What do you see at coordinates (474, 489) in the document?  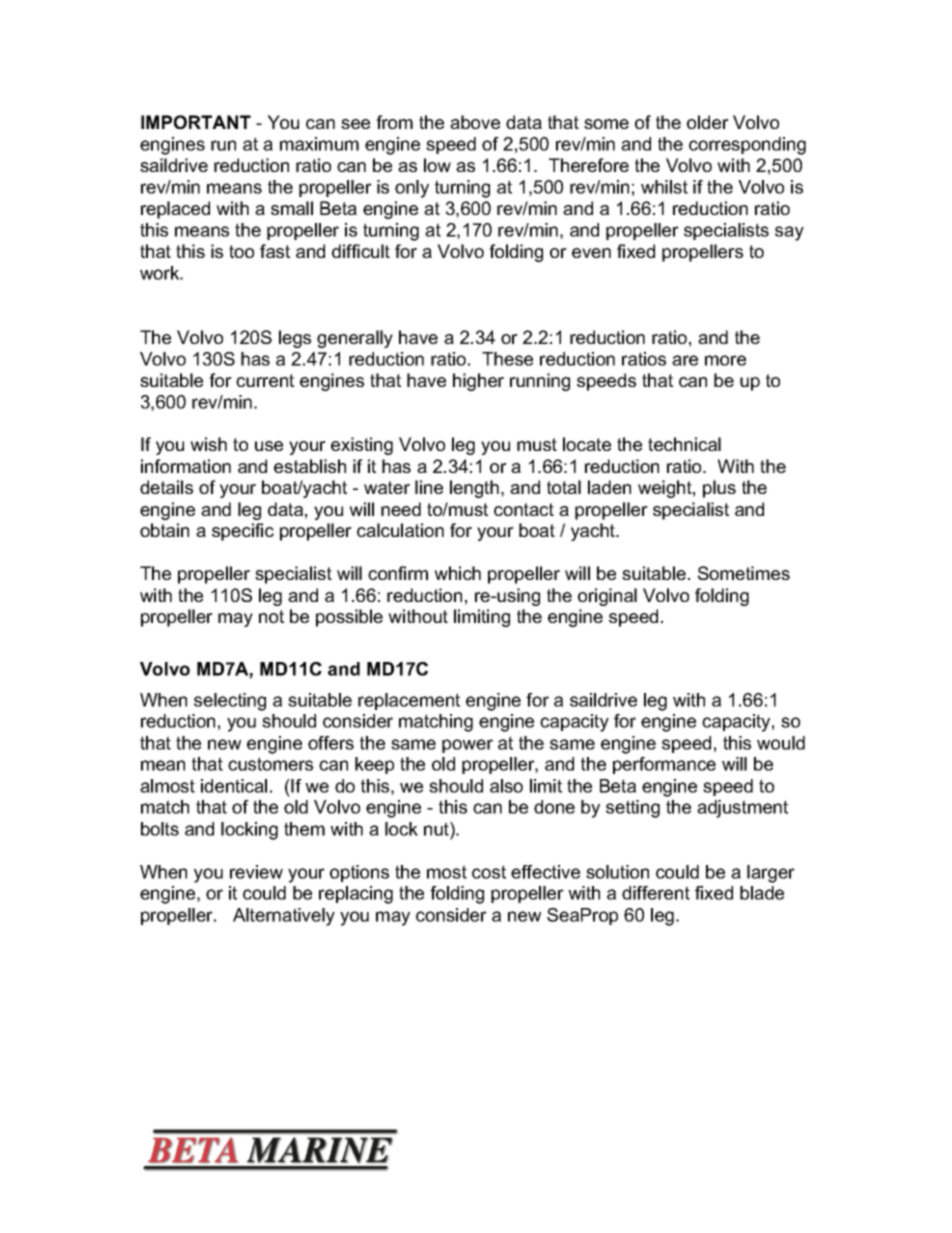 I see `length` at bounding box center [474, 489].
